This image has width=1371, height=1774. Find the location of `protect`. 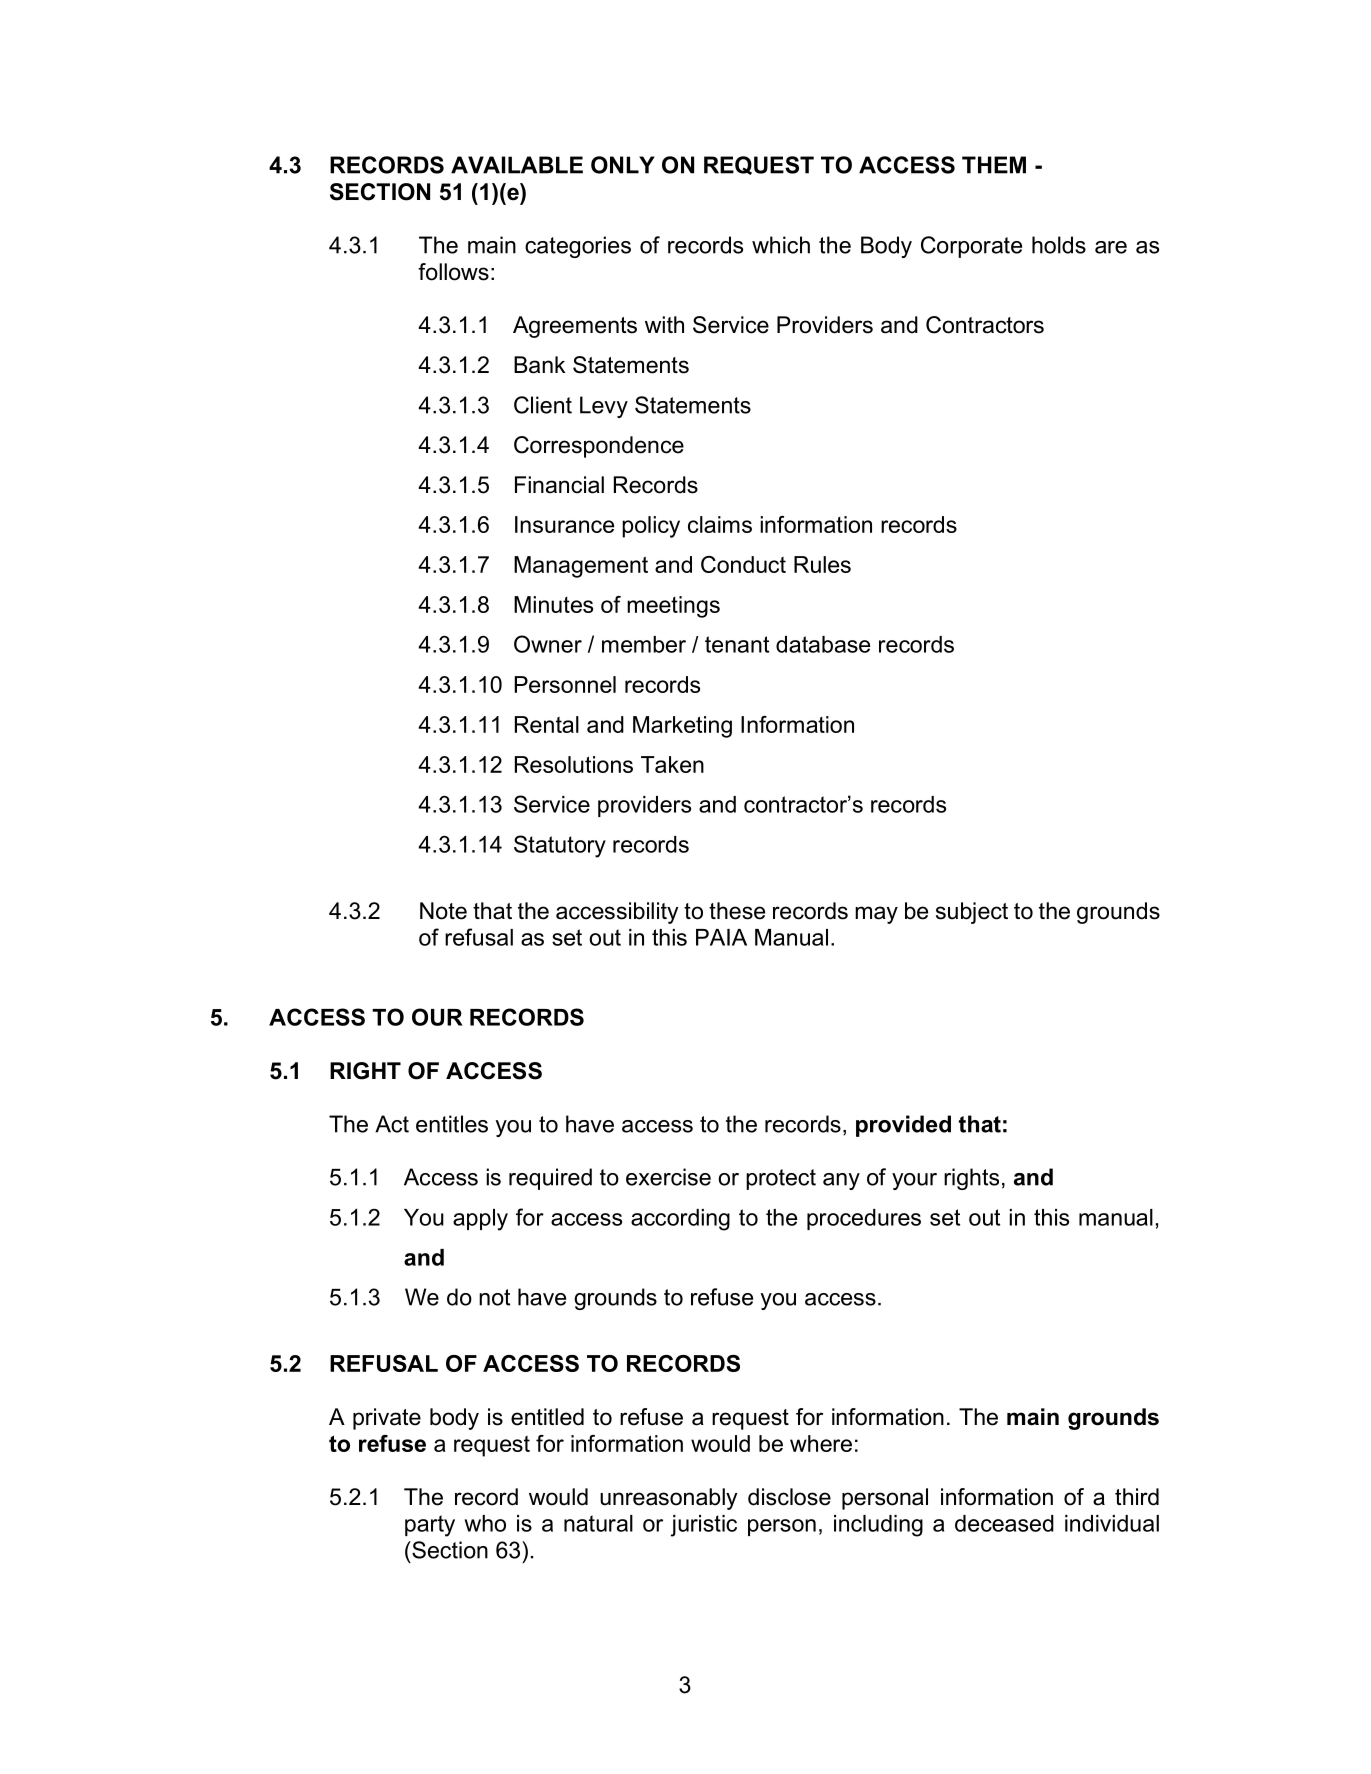

protect is located at coordinates (781, 1179).
